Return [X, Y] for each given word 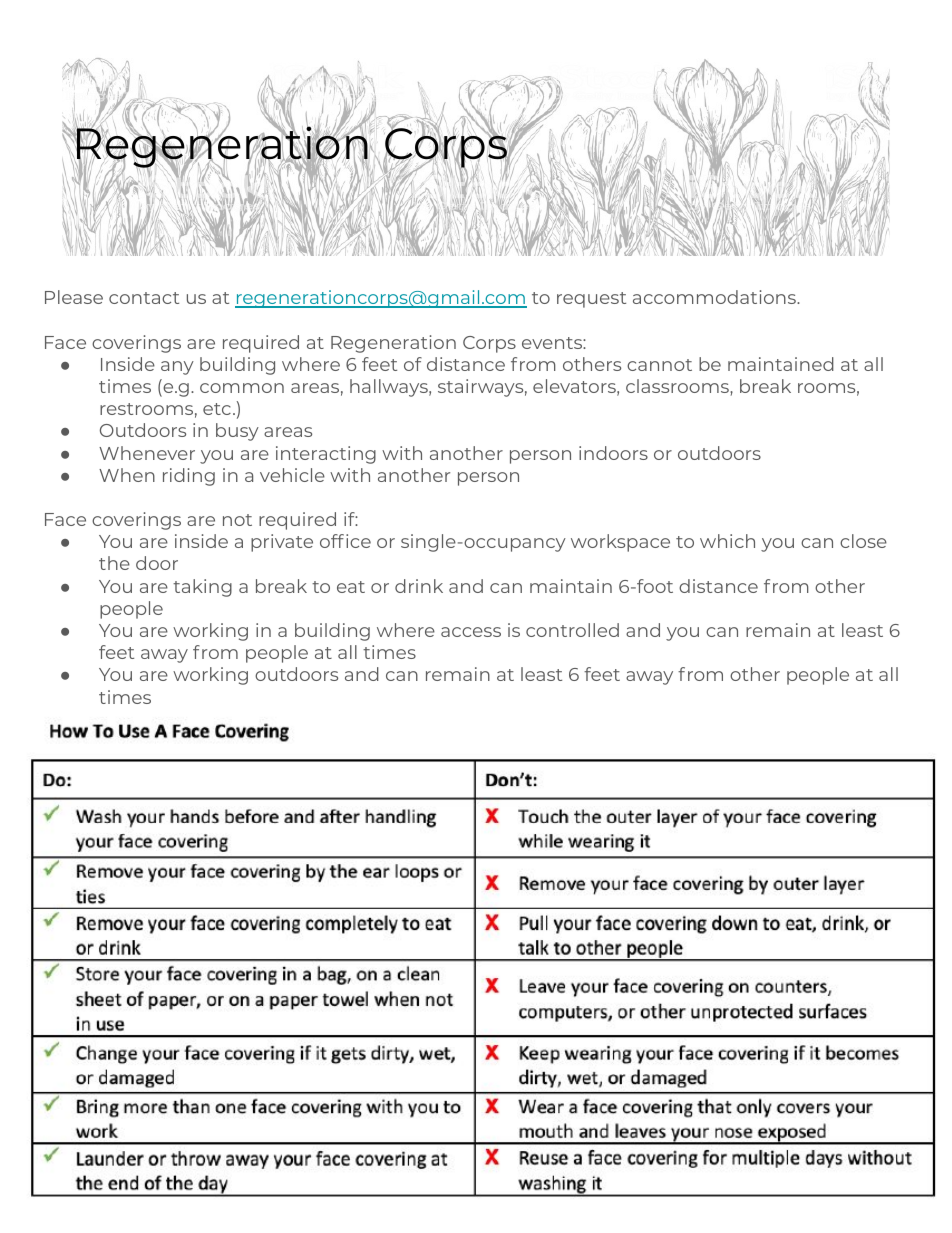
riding [189, 477]
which [727, 541]
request [591, 300]
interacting [326, 455]
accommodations [715, 297]
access [471, 632]
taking [202, 588]
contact [144, 298]
